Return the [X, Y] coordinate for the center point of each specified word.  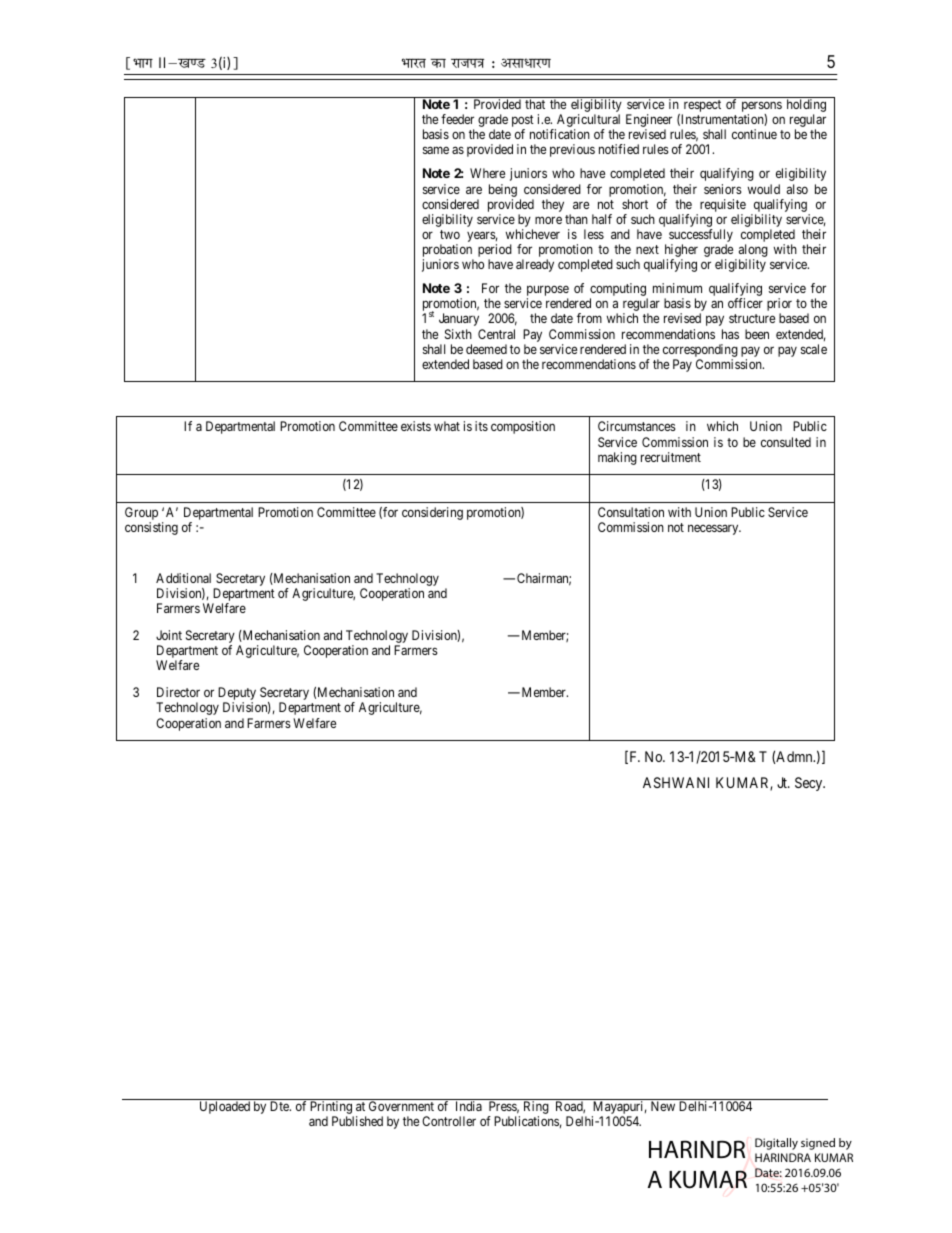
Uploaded [225, 1107]
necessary [714, 529]
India [469, 1106]
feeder [457, 119]
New [663, 1106]
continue [754, 134]
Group [141, 515]
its [481, 426]
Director [178, 692]
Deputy [237, 695]
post [523, 122]
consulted [786, 442]
